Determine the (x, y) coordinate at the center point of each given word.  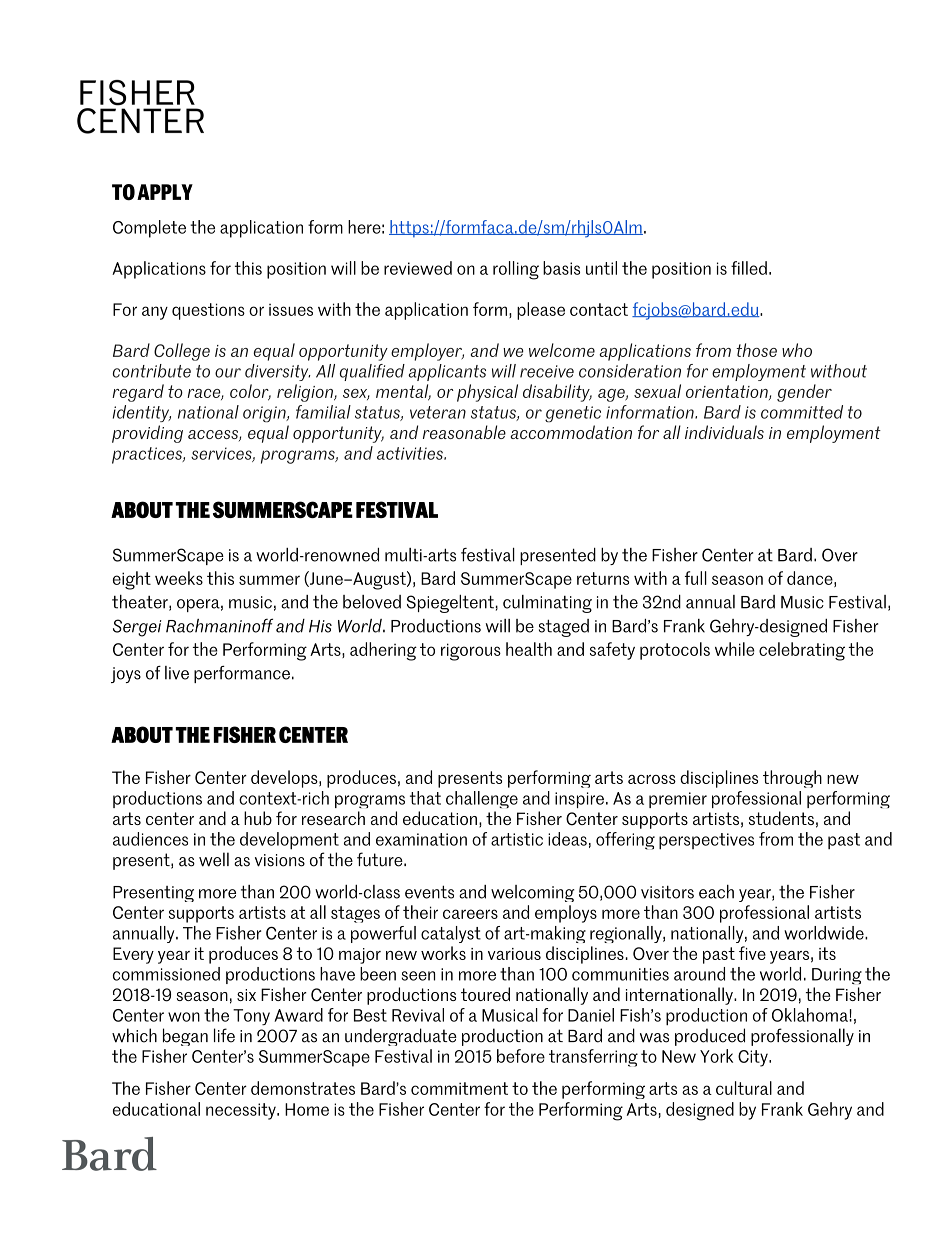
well (214, 859)
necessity (242, 1111)
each (716, 892)
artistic (517, 839)
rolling (516, 270)
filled (749, 268)
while (735, 649)
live (177, 673)
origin (265, 414)
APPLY (165, 192)
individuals (724, 432)
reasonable (464, 432)
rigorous (471, 652)
